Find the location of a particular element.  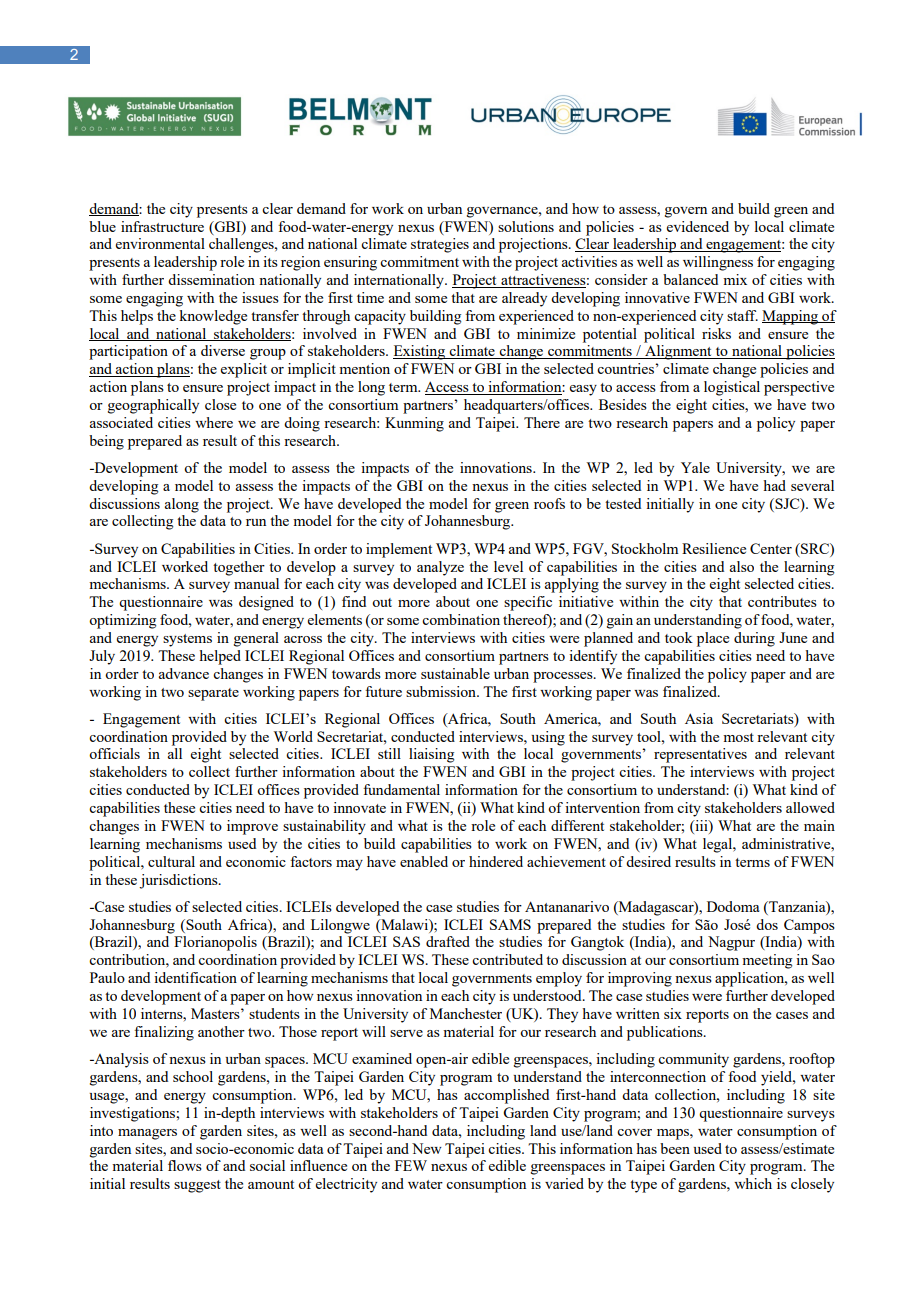

environmental is located at coordinates (160, 243).
